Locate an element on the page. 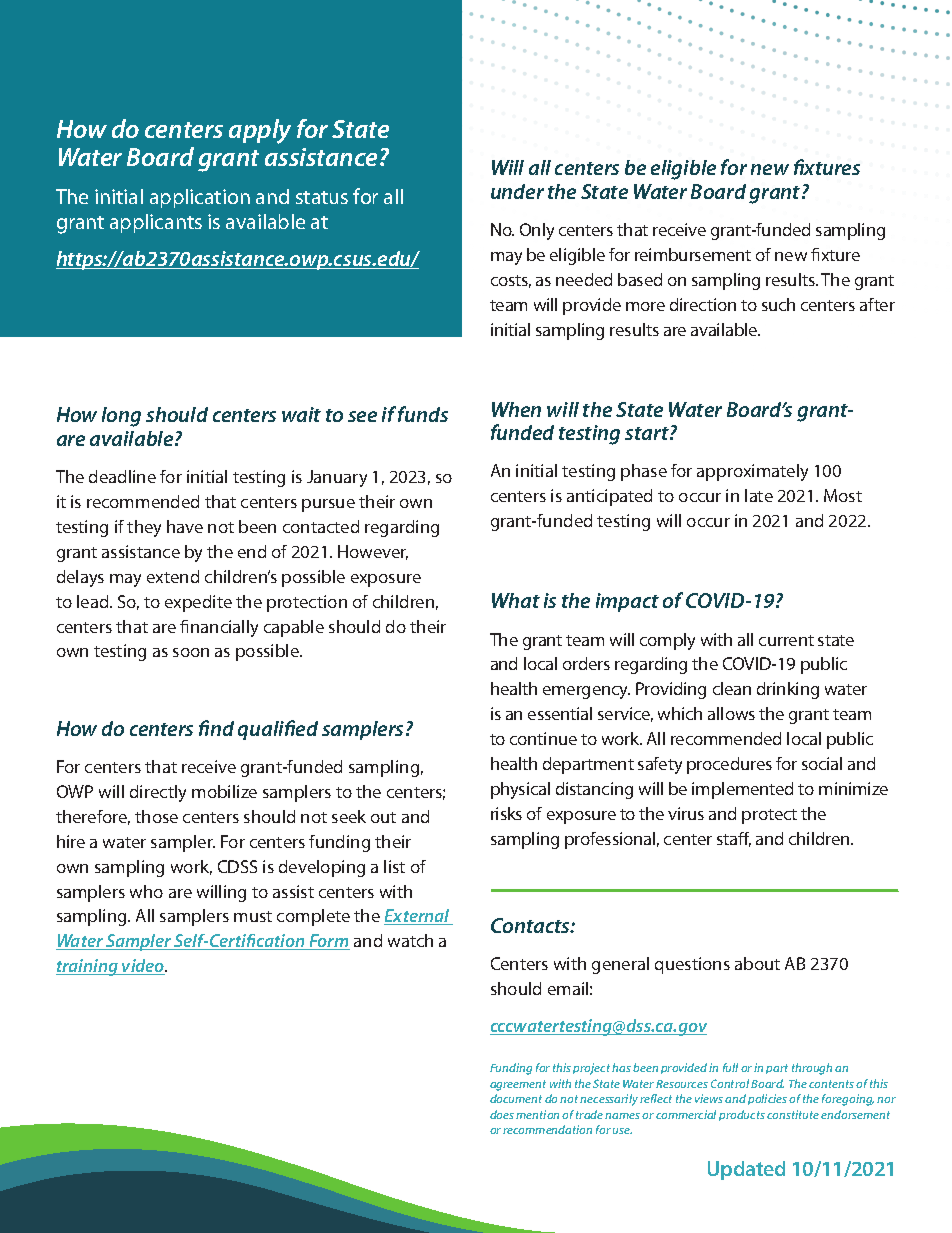 The image size is (952, 1233). under is located at coordinates (517, 191).
